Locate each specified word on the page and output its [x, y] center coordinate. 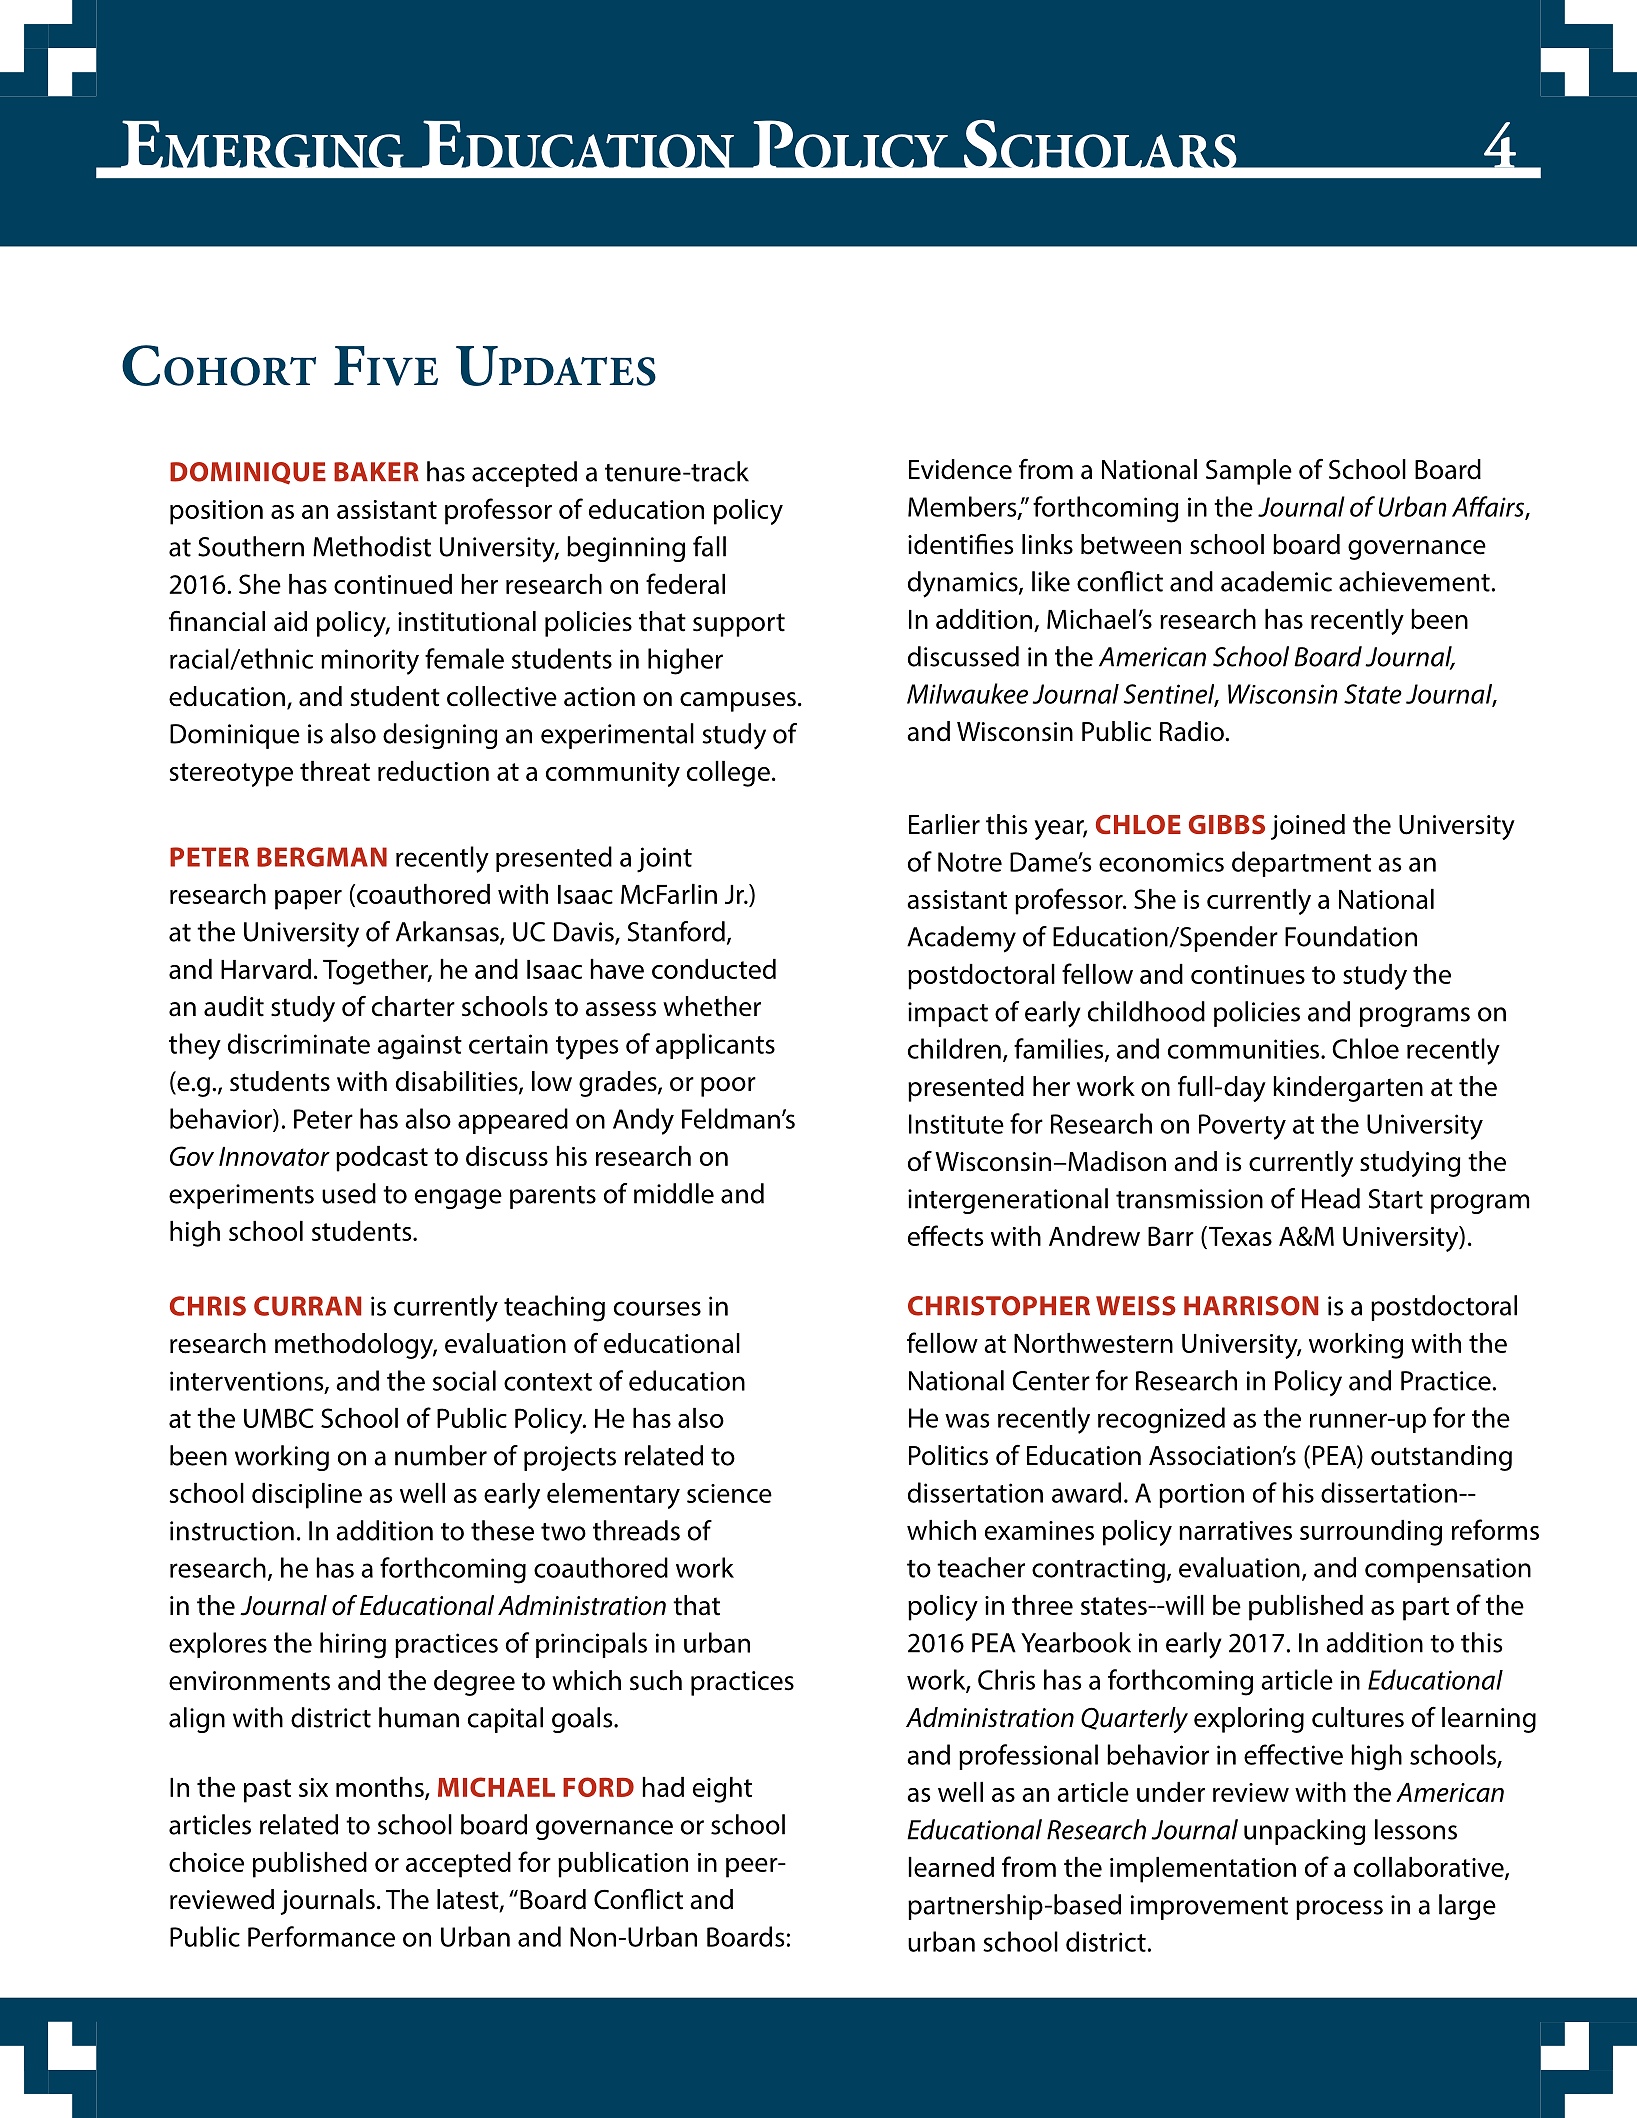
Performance [321, 1936]
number [441, 1455]
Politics [948, 1455]
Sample [1249, 472]
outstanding [1441, 1458]
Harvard [266, 969]
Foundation [1351, 936]
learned [951, 1867]
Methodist [372, 546]
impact [948, 1014]
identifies [960, 544]
